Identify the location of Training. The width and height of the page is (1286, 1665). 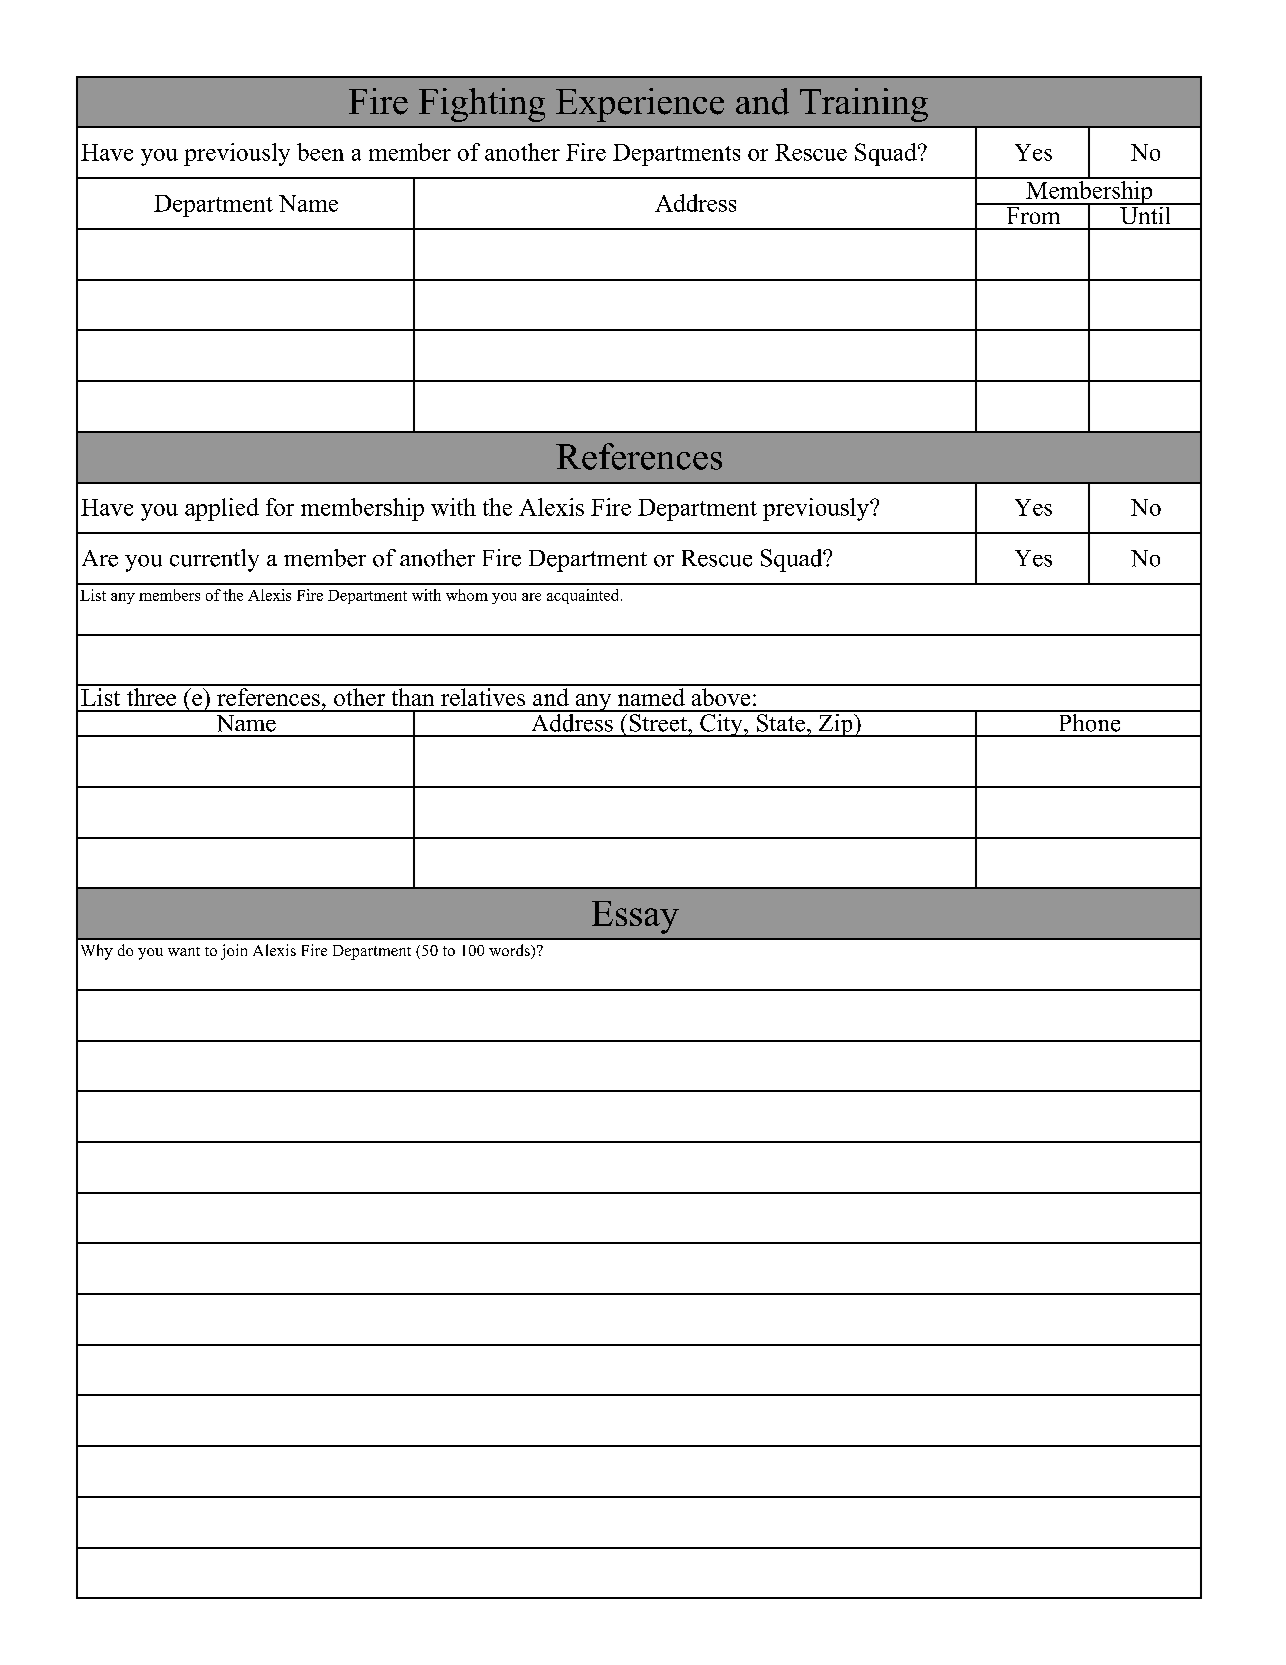
(864, 105).
